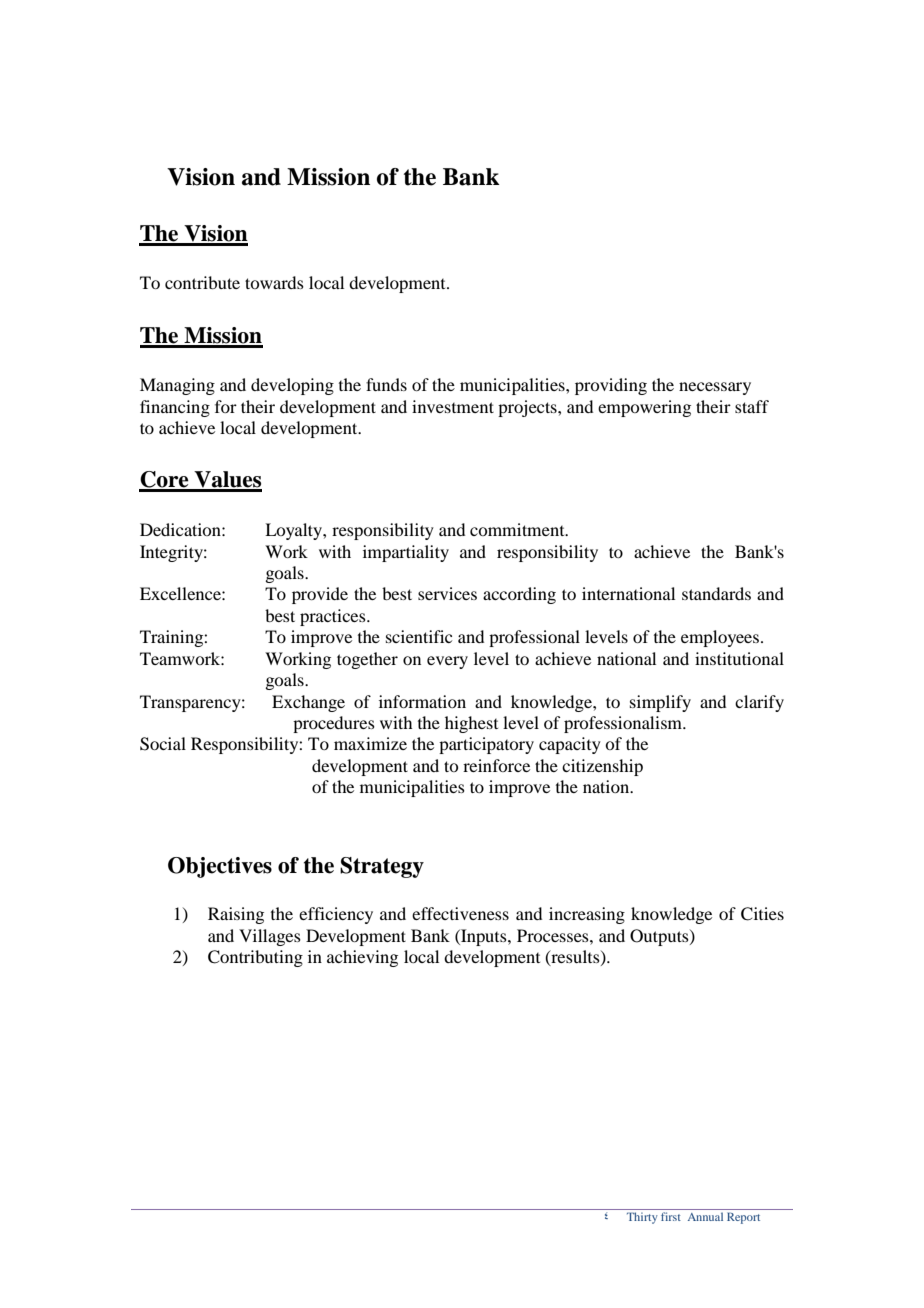 The width and height of the screenshot is (924, 1308). I want to click on contribute, so click(202, 282).
